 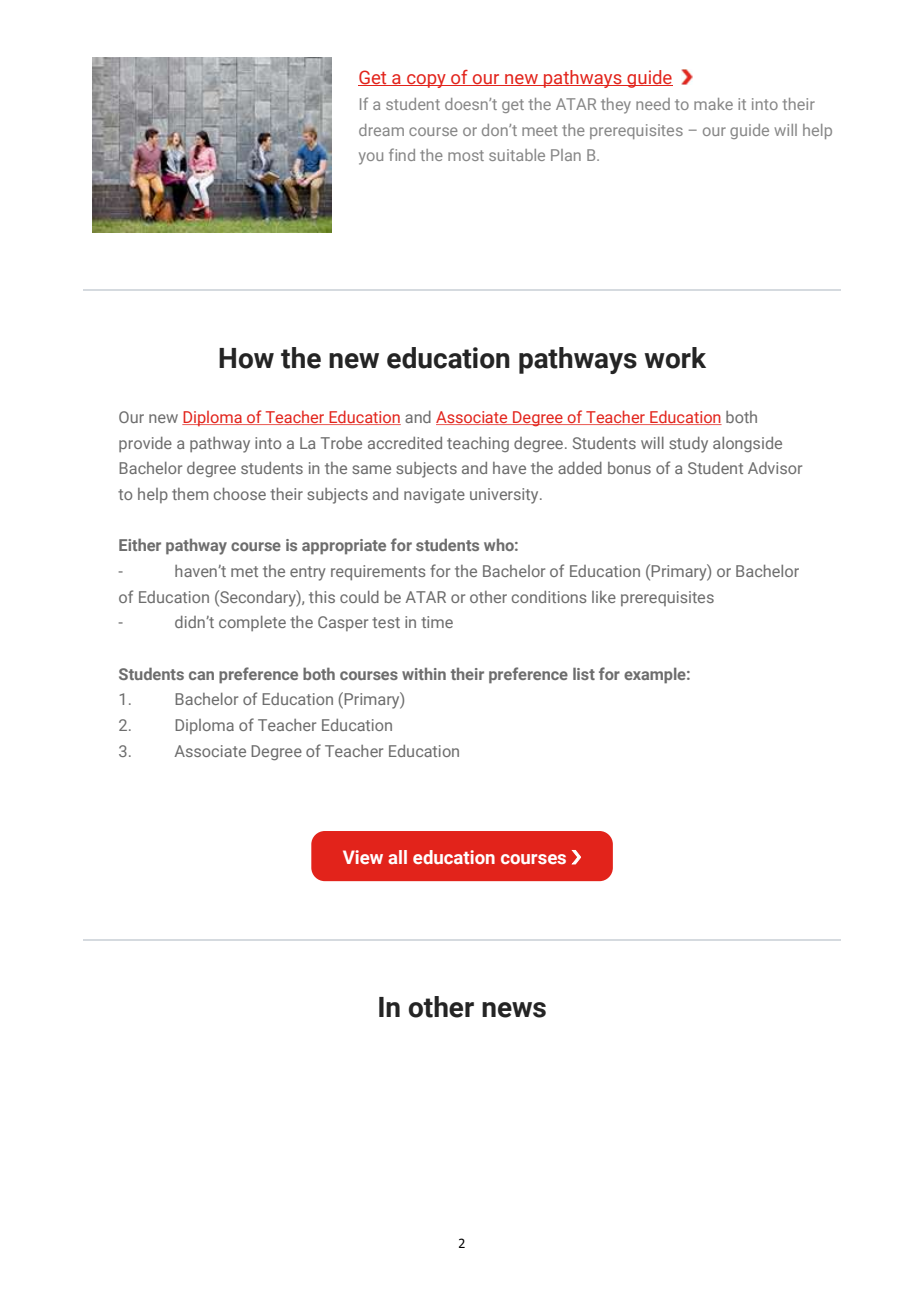 I want to click on dream, so click(x=381, y=130).
